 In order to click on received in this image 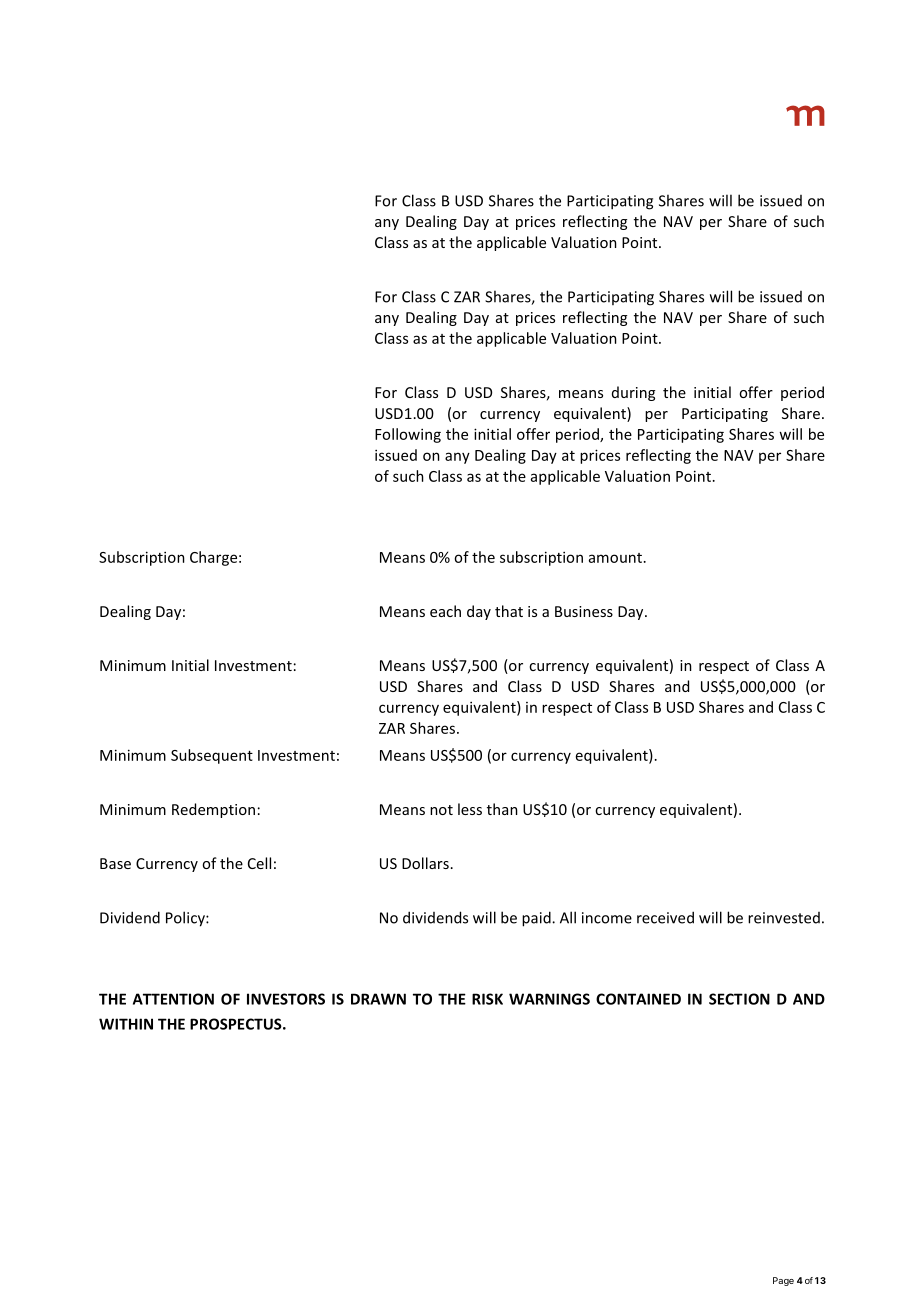, I will do `click(665, 917)`.
